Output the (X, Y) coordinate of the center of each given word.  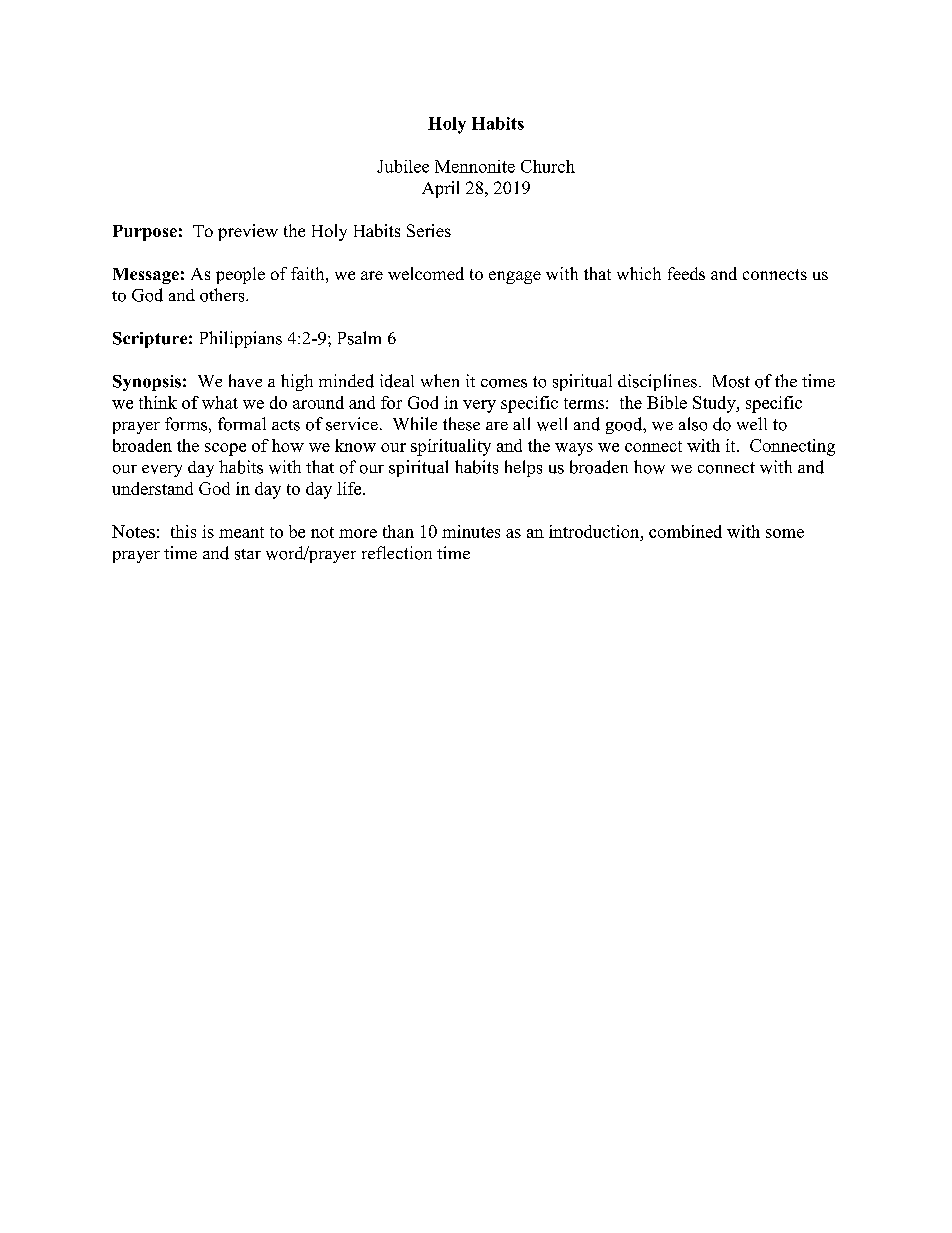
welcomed (426, 273)
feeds (686, 273)
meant (241, 532)
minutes (471, 531)
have (245, 380)
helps (523, 468)
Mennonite (475, 166)
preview (248, 232)
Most (731, 381)
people (240, 275)
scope (225, 449)
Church (548, 166)
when (440, 380)
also (693, 424)
